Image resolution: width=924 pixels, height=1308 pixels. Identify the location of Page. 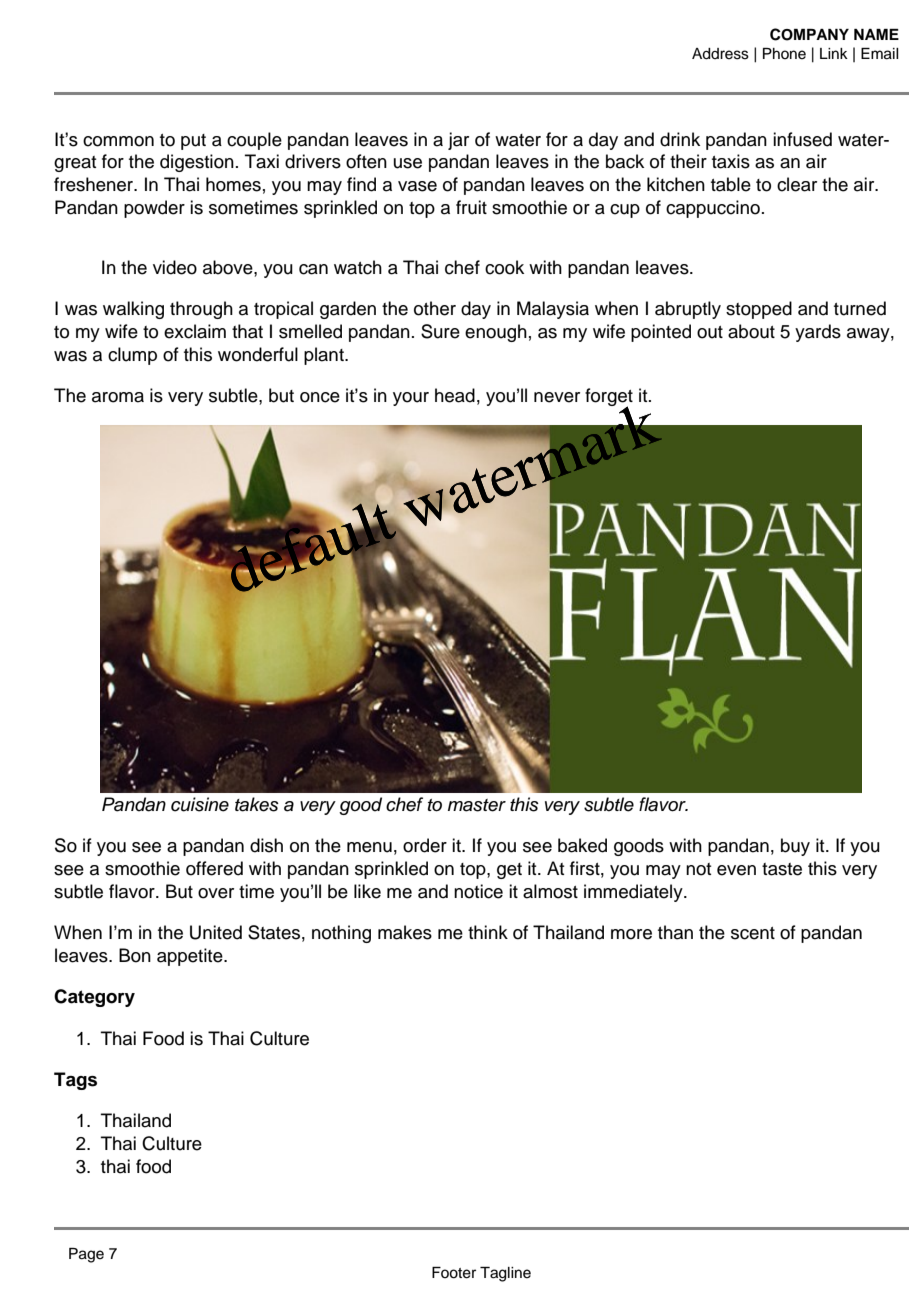
(86, 1255).
